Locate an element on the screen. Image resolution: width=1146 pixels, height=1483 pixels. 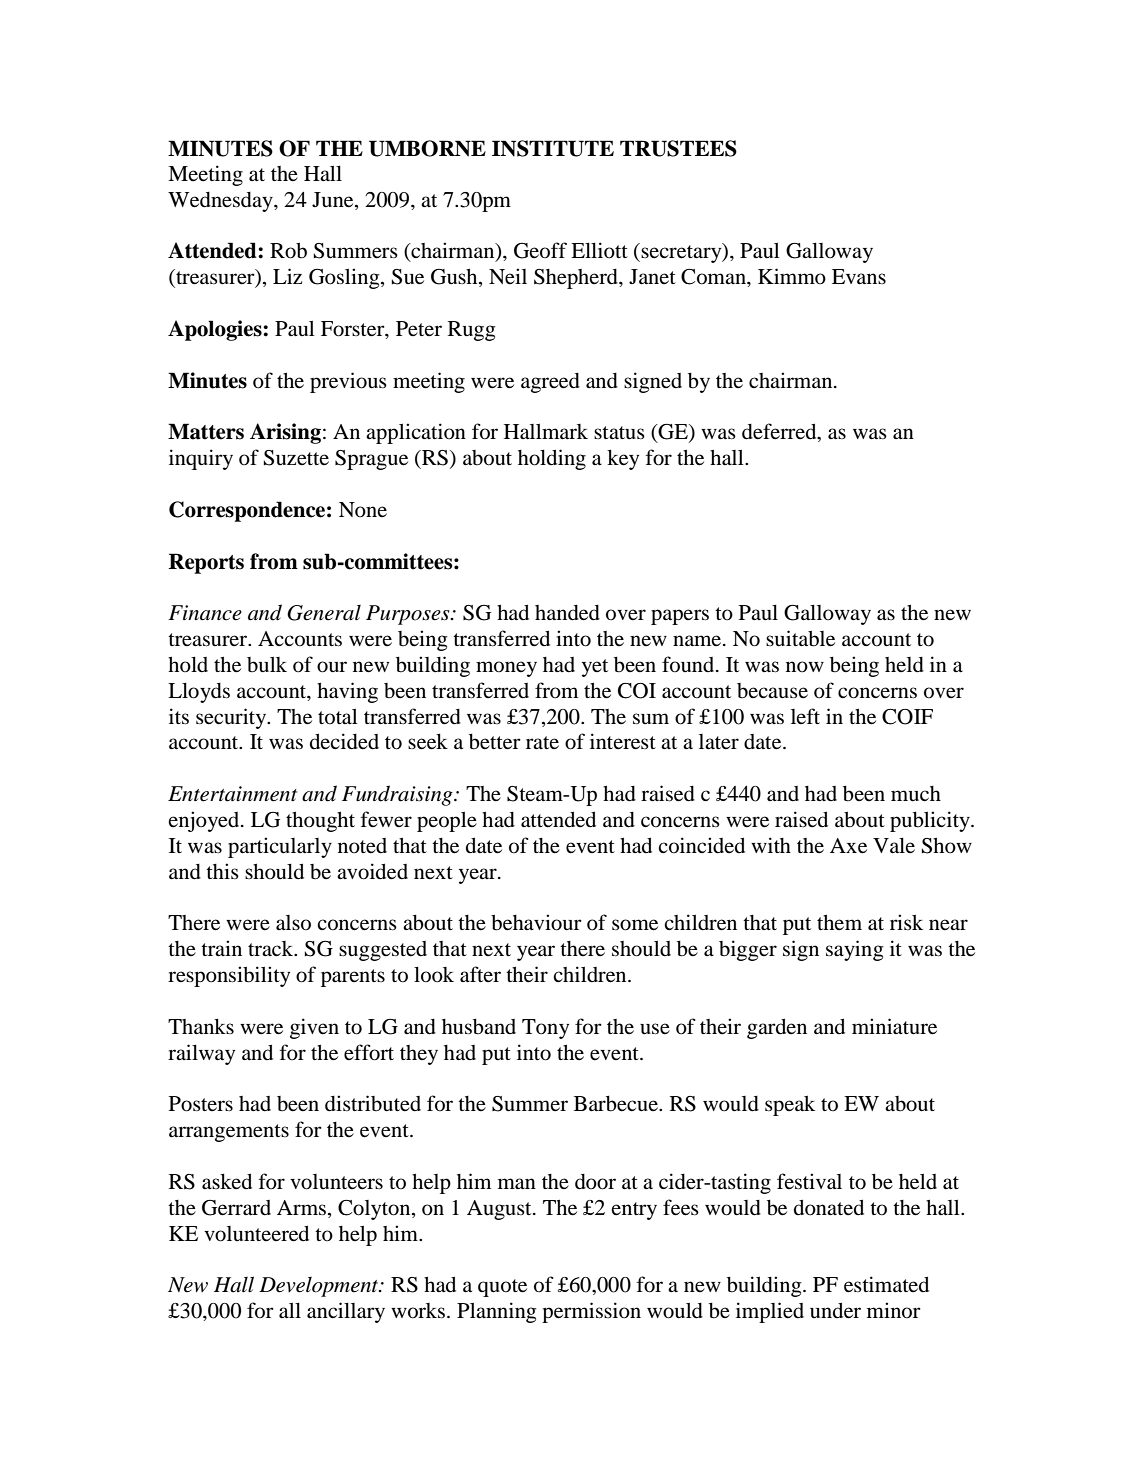
Evans is located at coordinates (859, 276).
